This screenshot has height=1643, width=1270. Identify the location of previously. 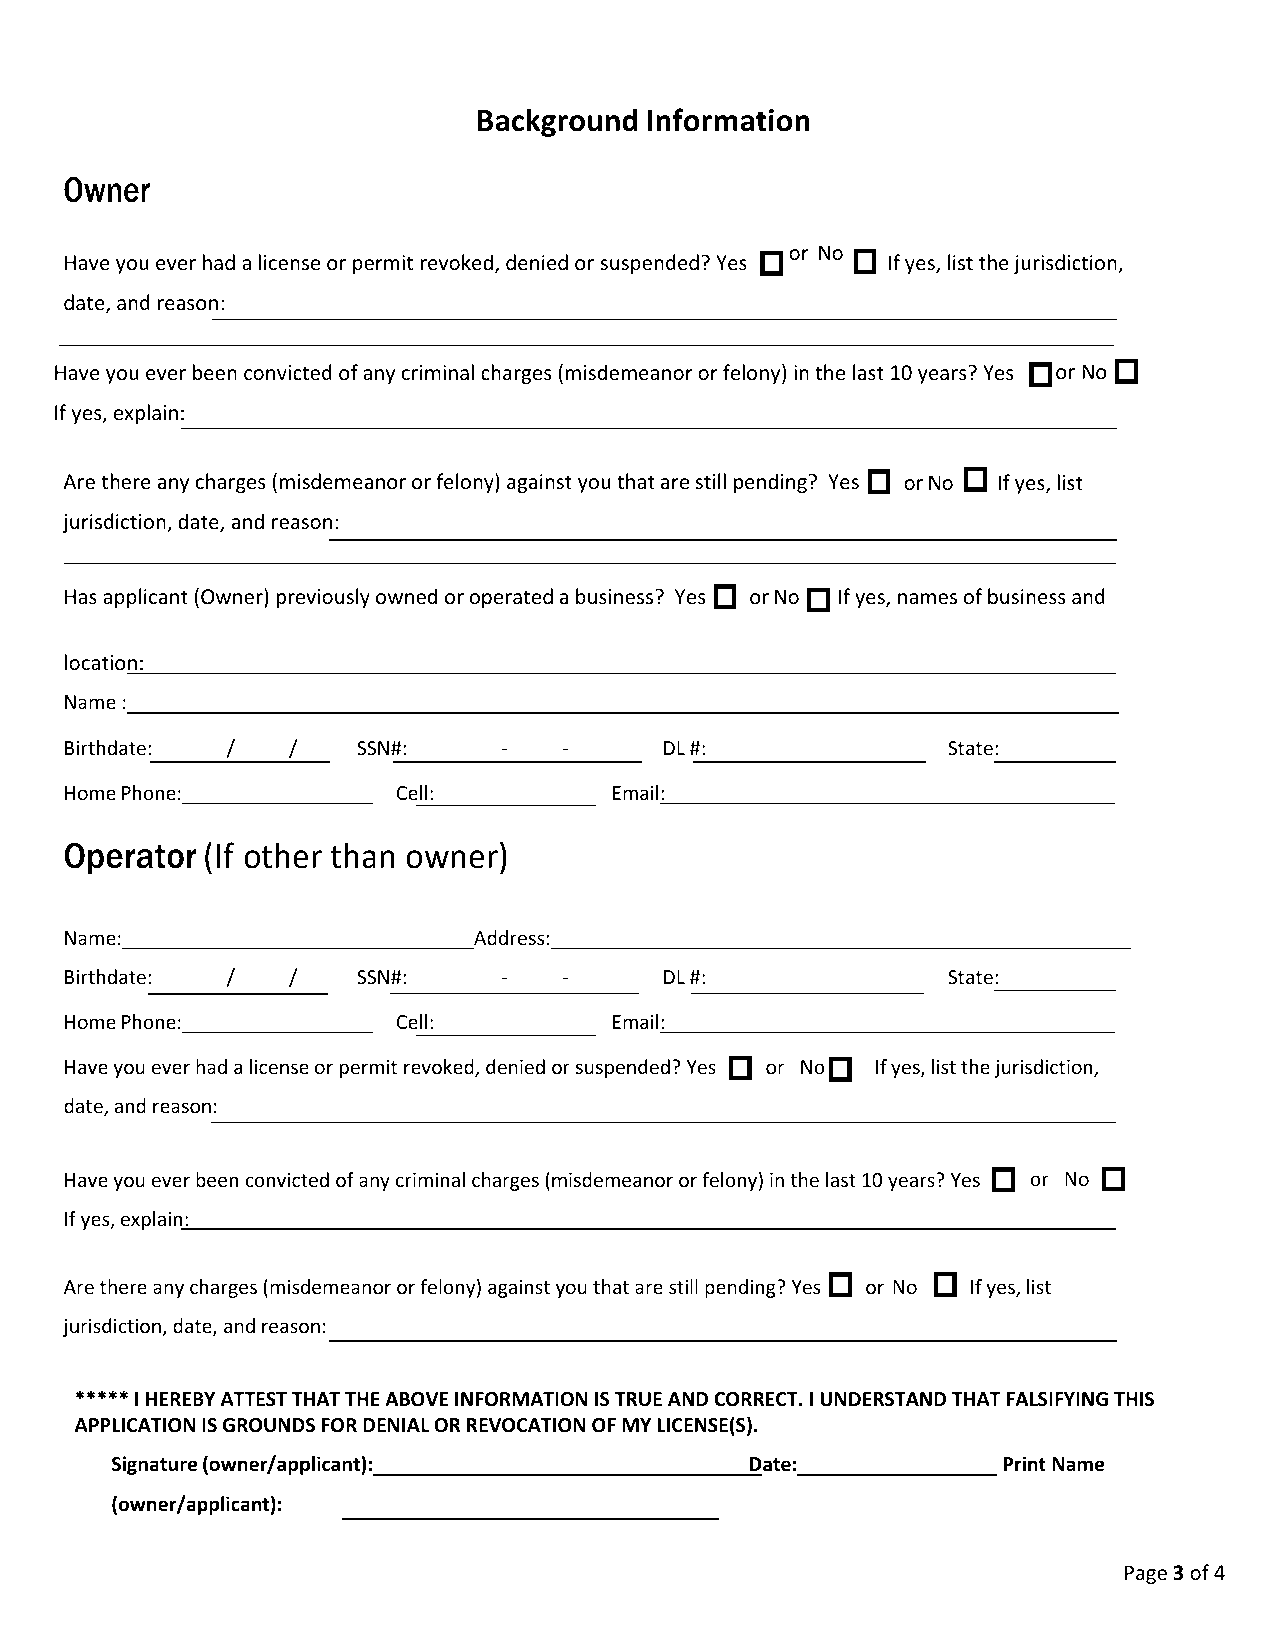
(323, 598).
